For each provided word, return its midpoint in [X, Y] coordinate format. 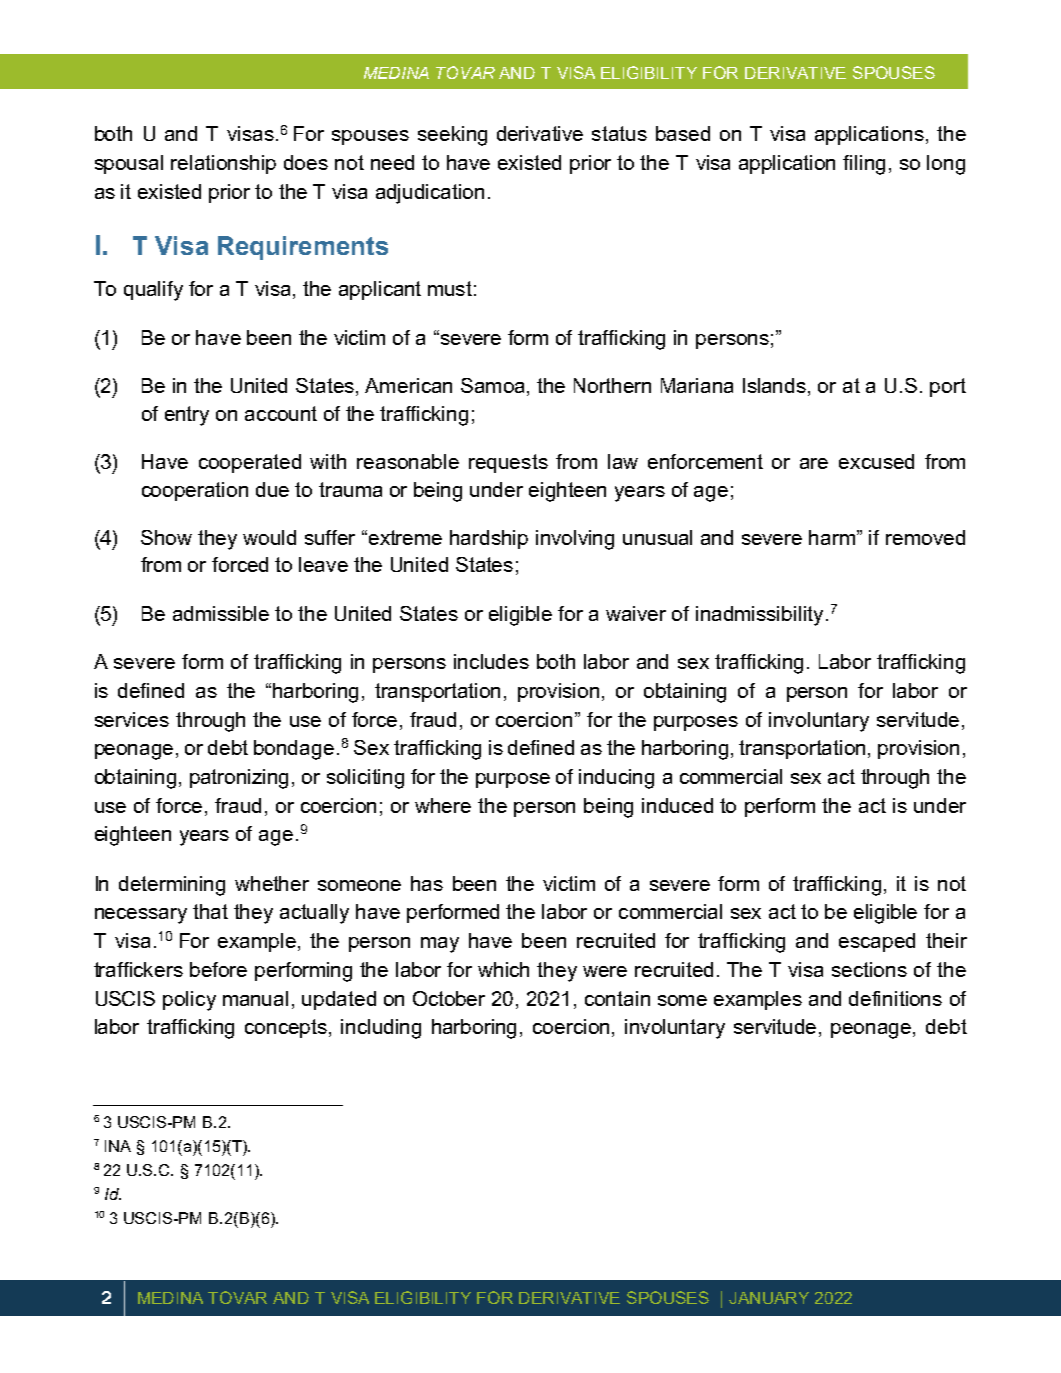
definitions [895, 998]
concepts [286, 1028]
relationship [223, 164]
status [619, 133]
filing [864, 165]
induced [677, 805]
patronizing [239, 779]
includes [491, 661]
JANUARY [769, 1298]
